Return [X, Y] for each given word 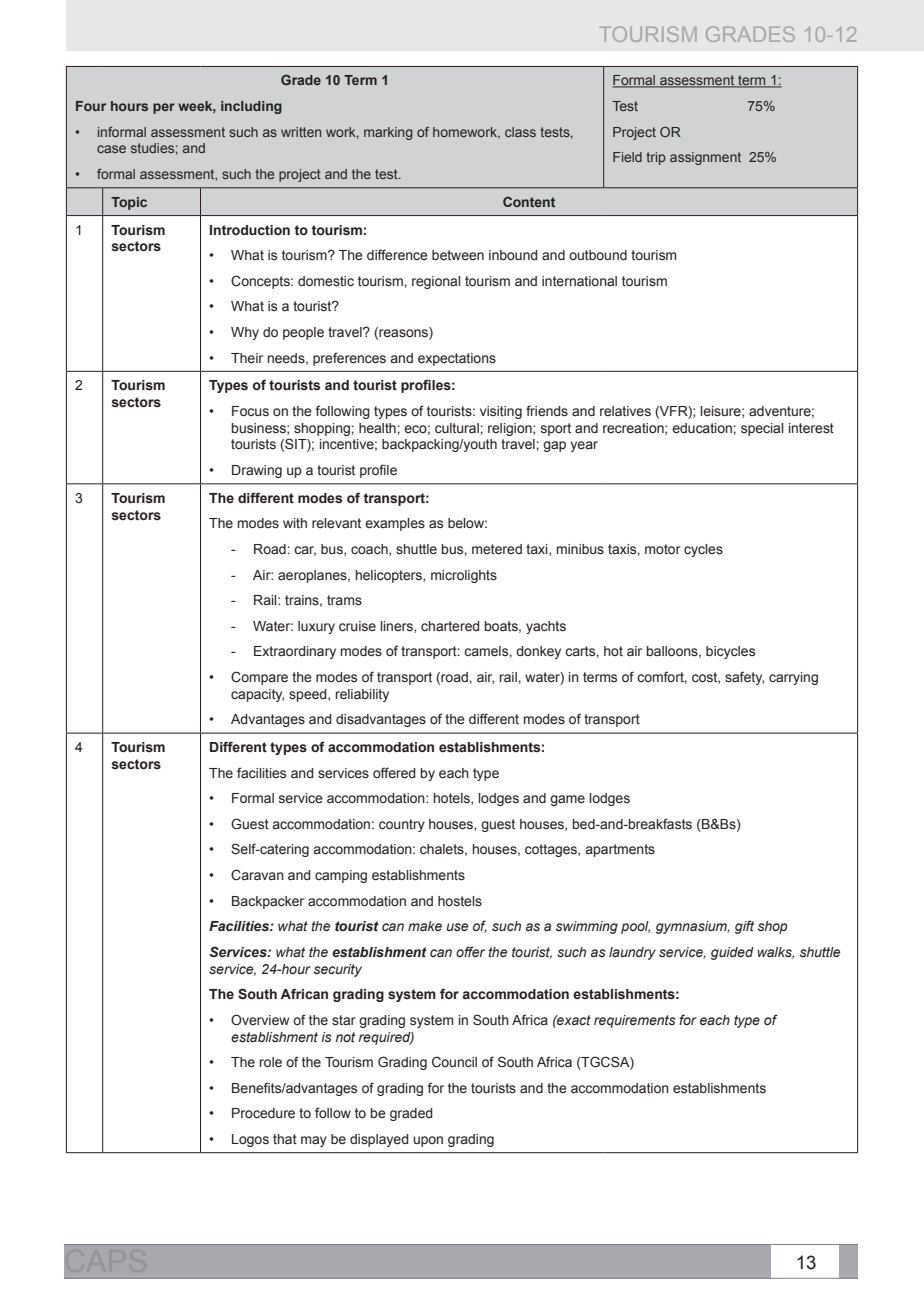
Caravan [257, 875]
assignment [705, 158]
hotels [453, 799]
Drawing [257, 471]
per [164, 108]
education [703, 428]
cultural [458, 428]
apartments [620, 850]
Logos [250, 1140]
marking [388, 133]
